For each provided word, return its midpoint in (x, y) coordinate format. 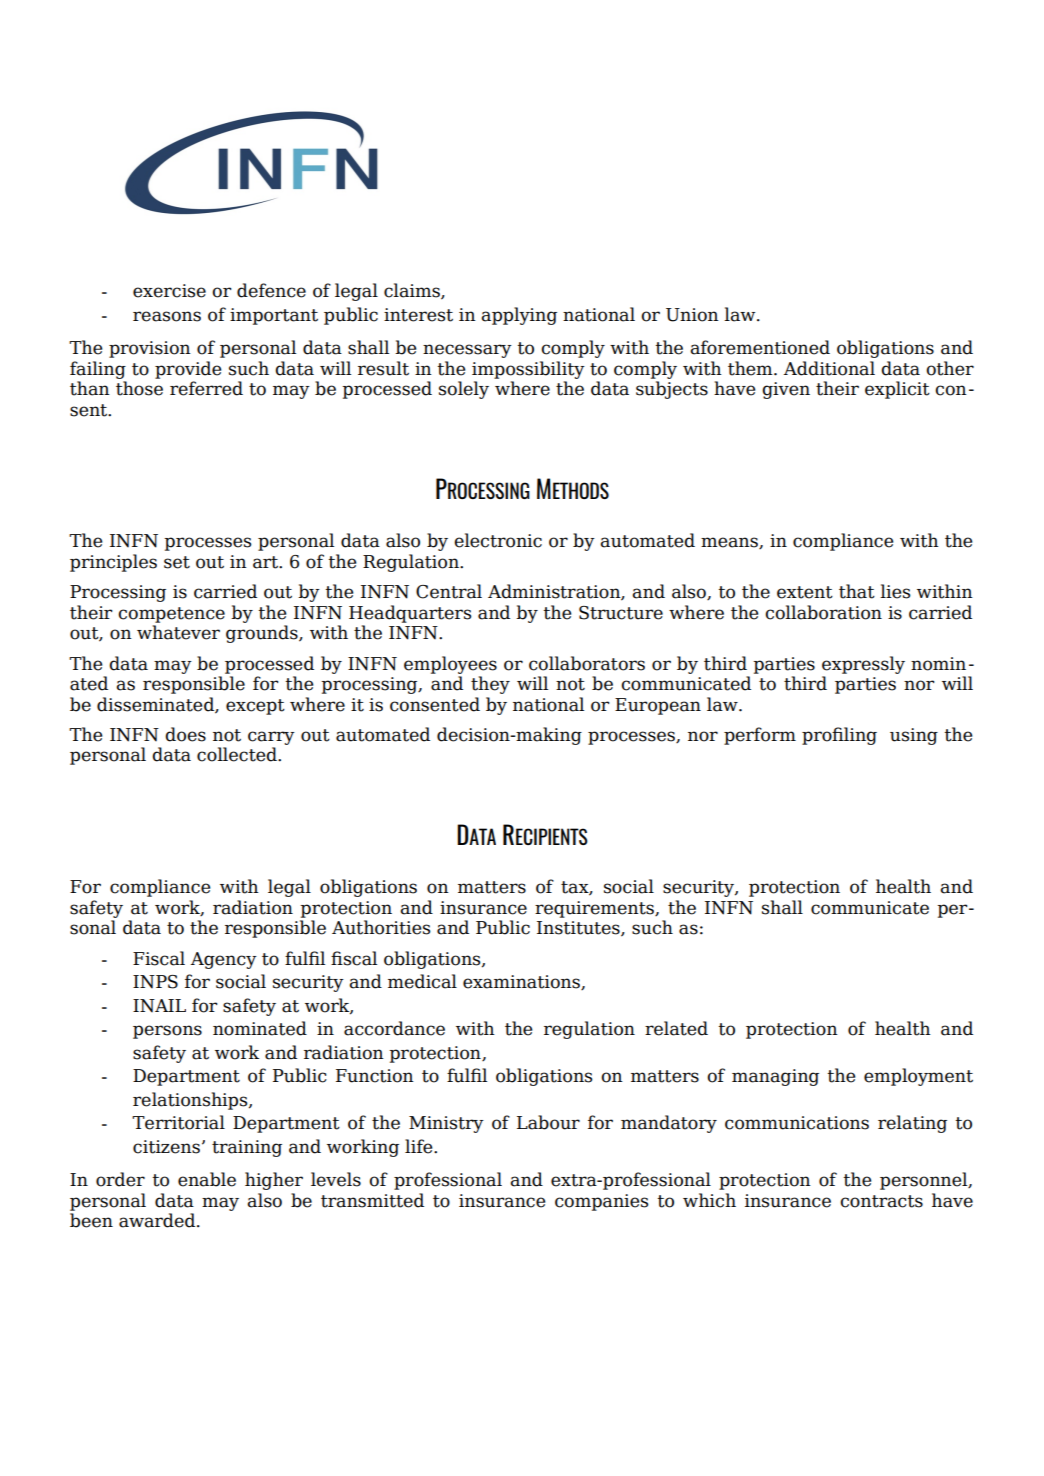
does (185, 734)
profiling (839, 736)
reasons (167, 316)
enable (207, 1179)
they (490, 685)
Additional (829, 368)
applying (519, 316)
